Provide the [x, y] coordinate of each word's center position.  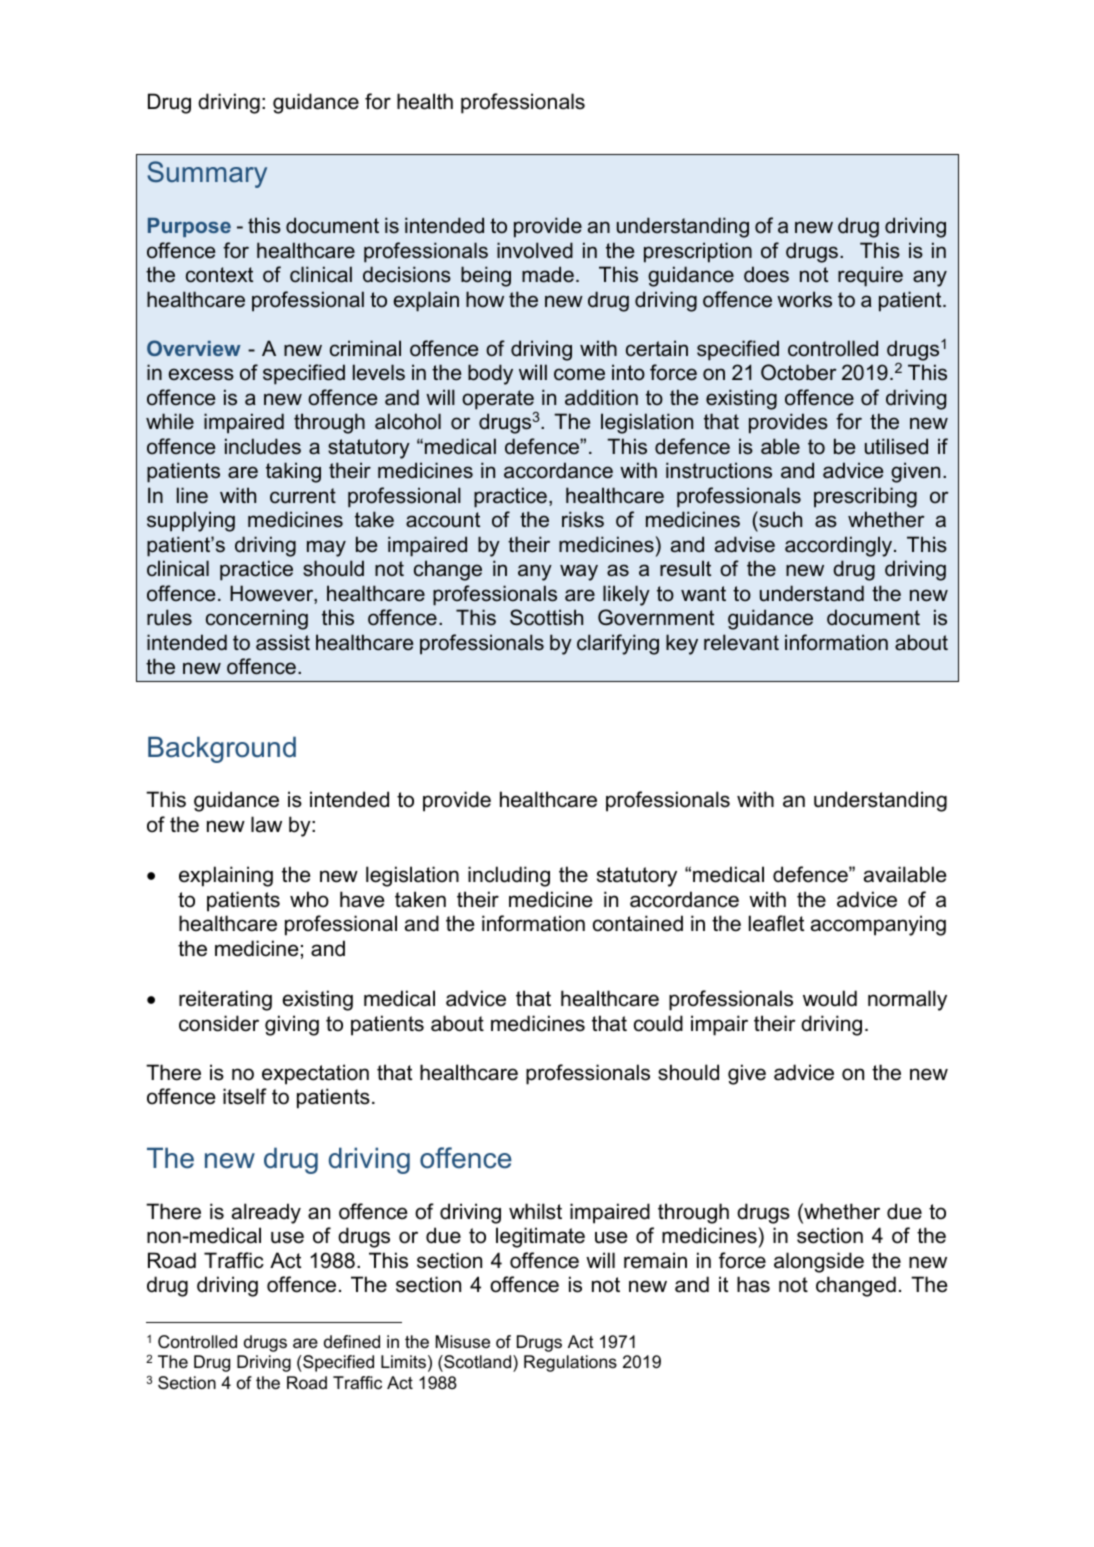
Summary [207, 174]
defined [352, 1342]
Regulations [570, 1363]
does [766, 274]
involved [535, 250]
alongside [819, 1262]
